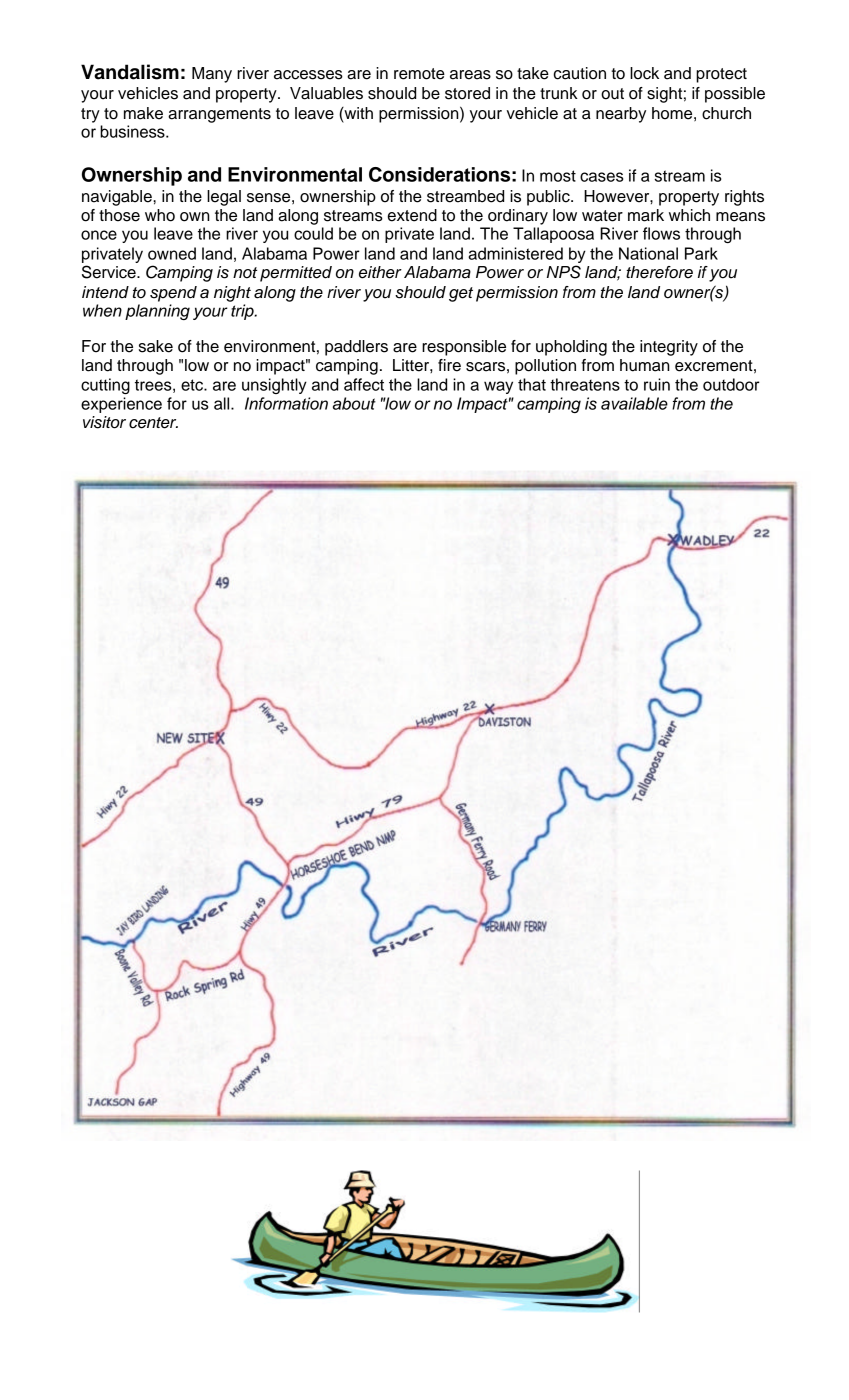 Image resolution: width=849 pixels, height=1400 pixels. Describe the element at coordinates (172, 253) in the page. I see `owned` at that location.
